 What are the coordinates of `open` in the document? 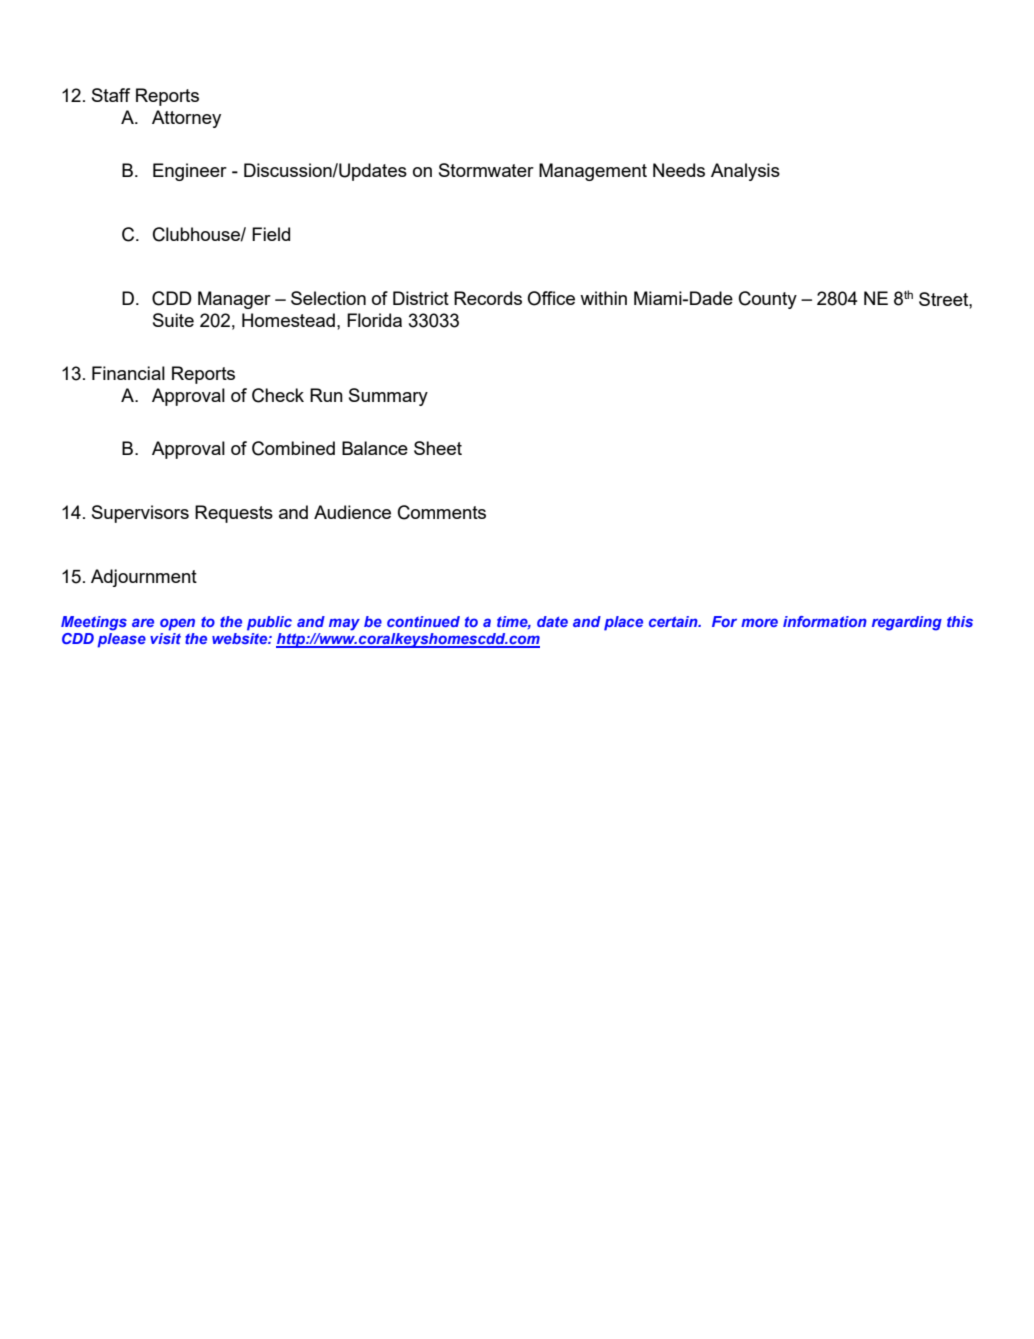 It's located at (177, 624).
